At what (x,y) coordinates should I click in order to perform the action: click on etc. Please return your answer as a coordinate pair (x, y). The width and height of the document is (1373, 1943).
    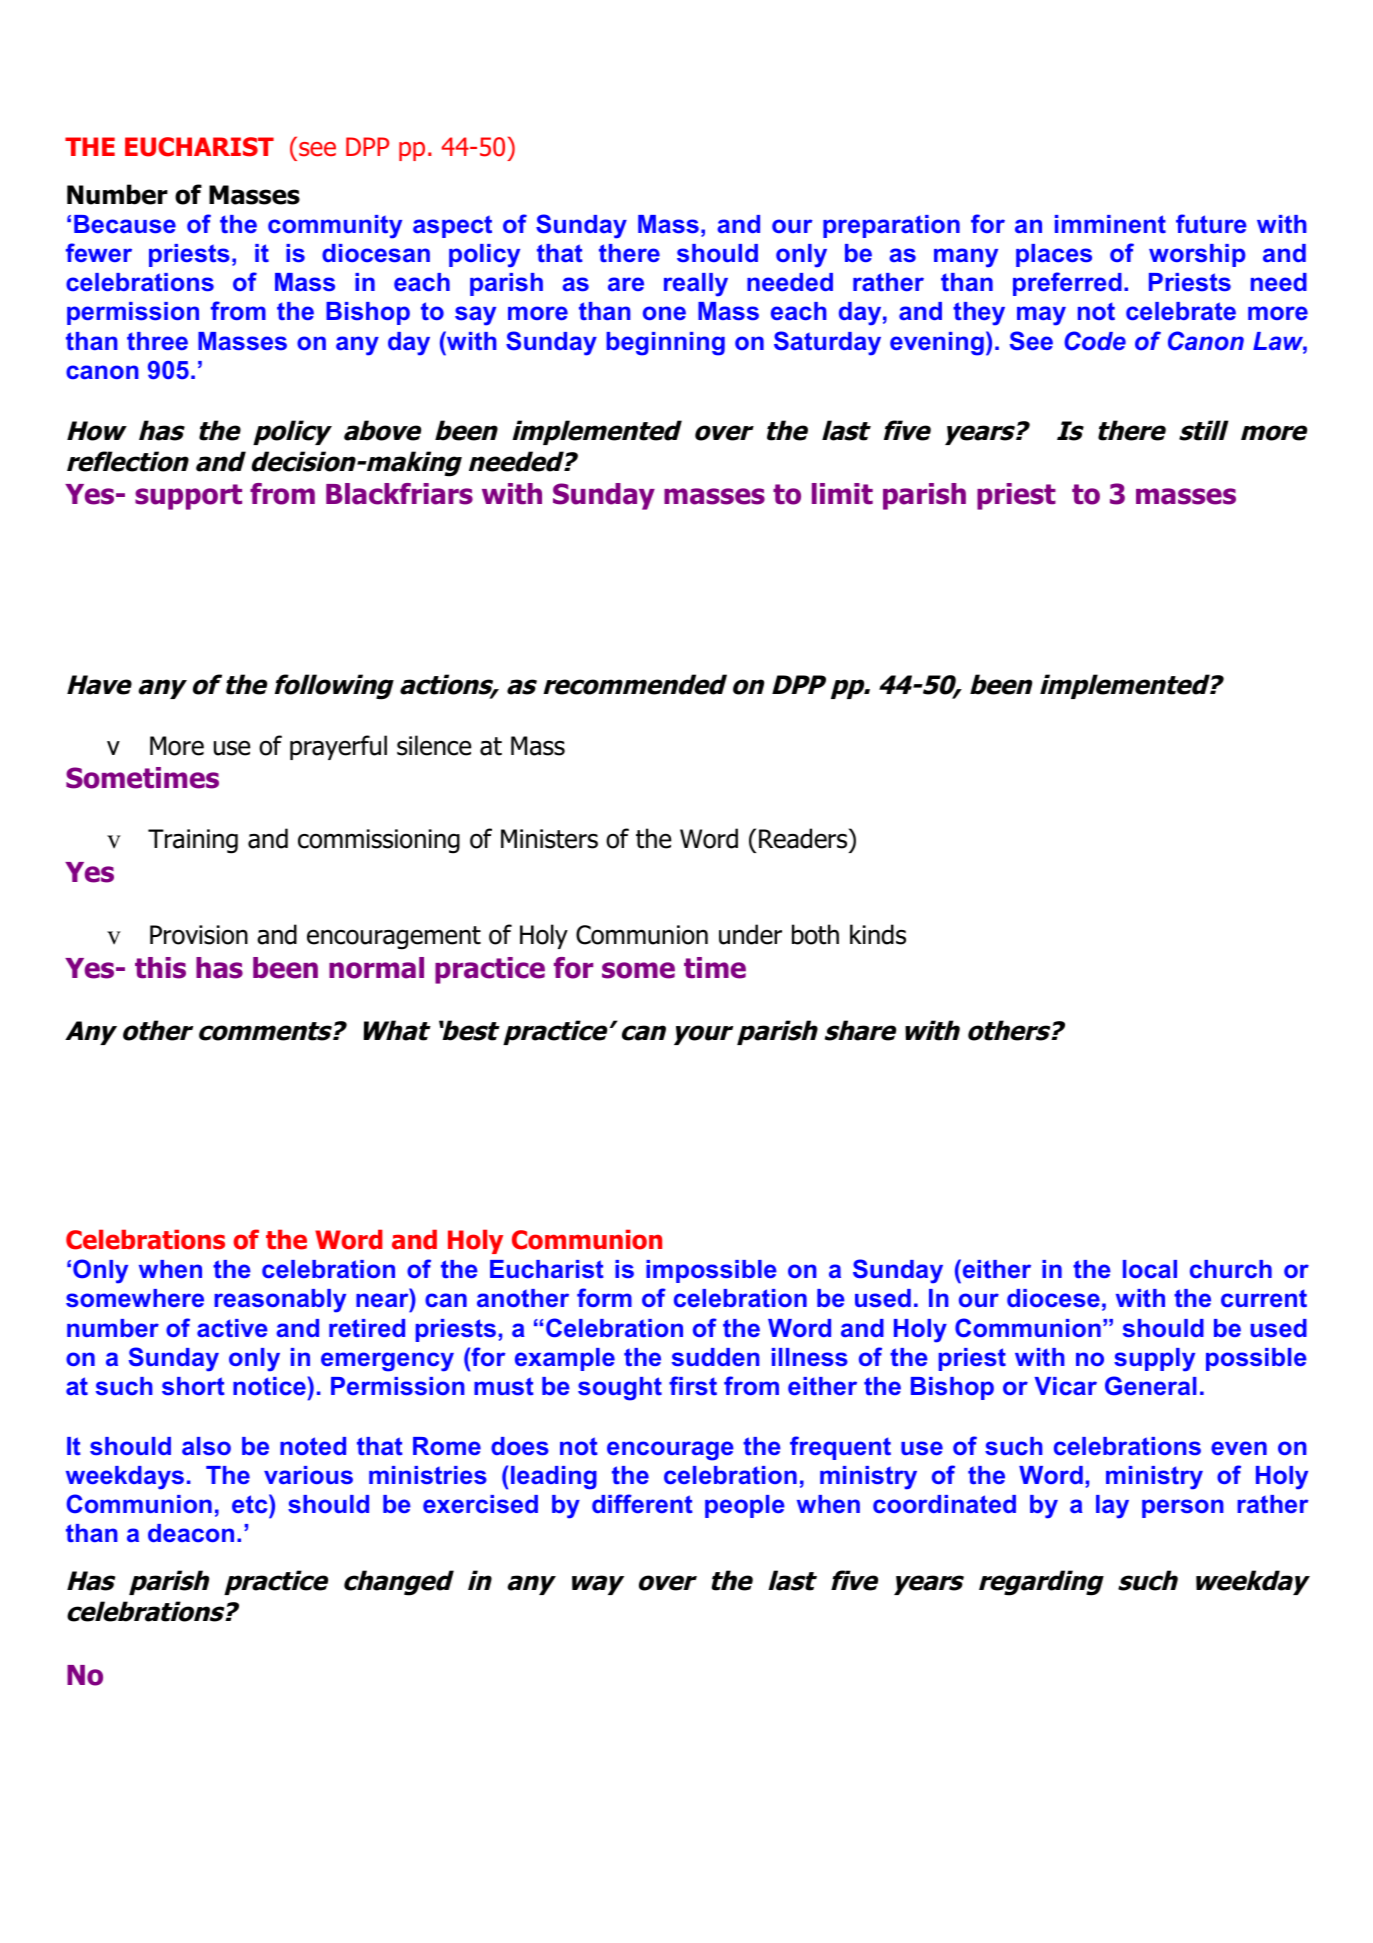
    Looking at the image, I should click on (251, 1503).
